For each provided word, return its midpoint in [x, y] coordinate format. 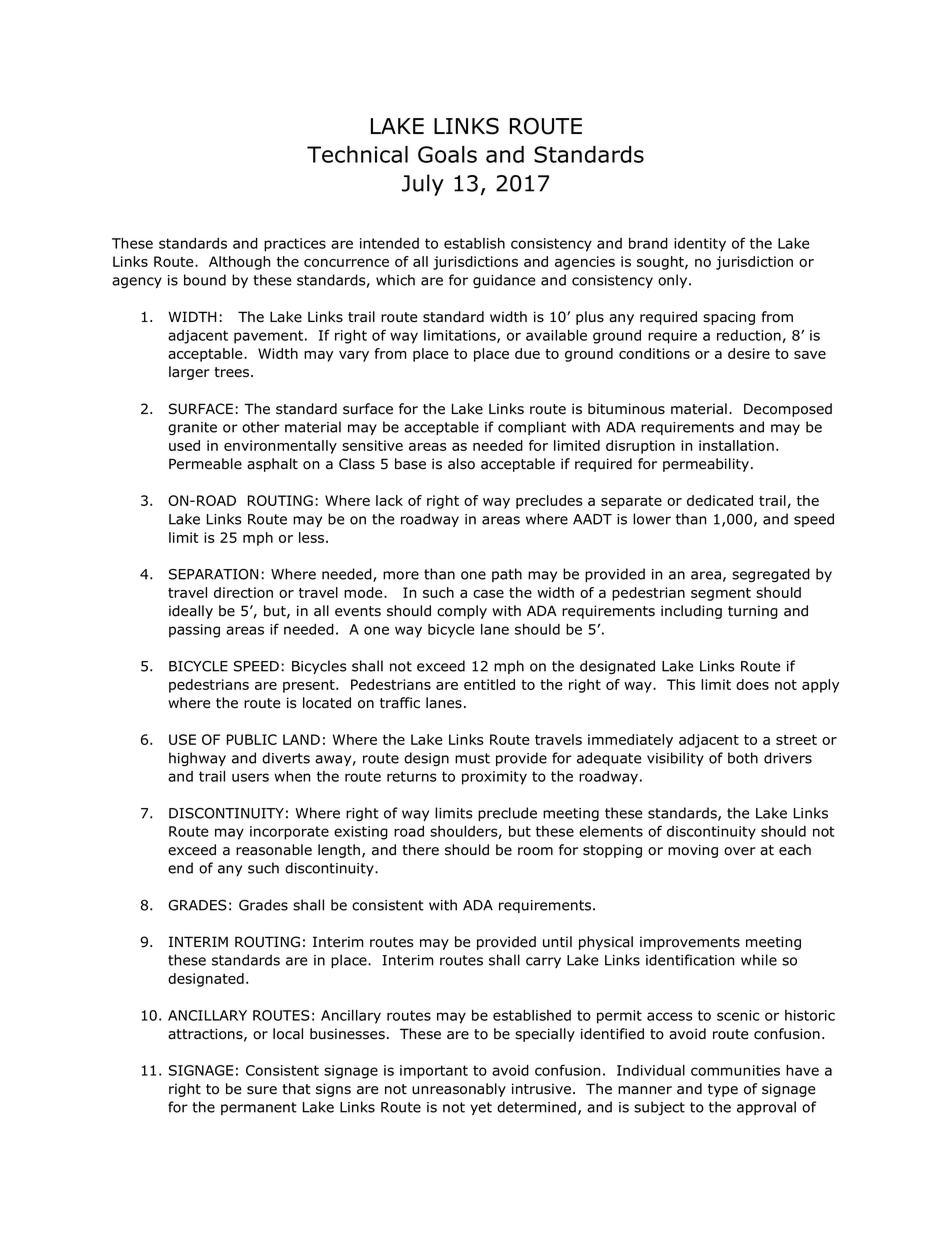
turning [753, 612]
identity [700, 245]
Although [239, 263]
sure [262, 1090]
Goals [447, 154]
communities [735, 1070]
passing [194, 631]
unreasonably [459, 1090]
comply [462, 612]
